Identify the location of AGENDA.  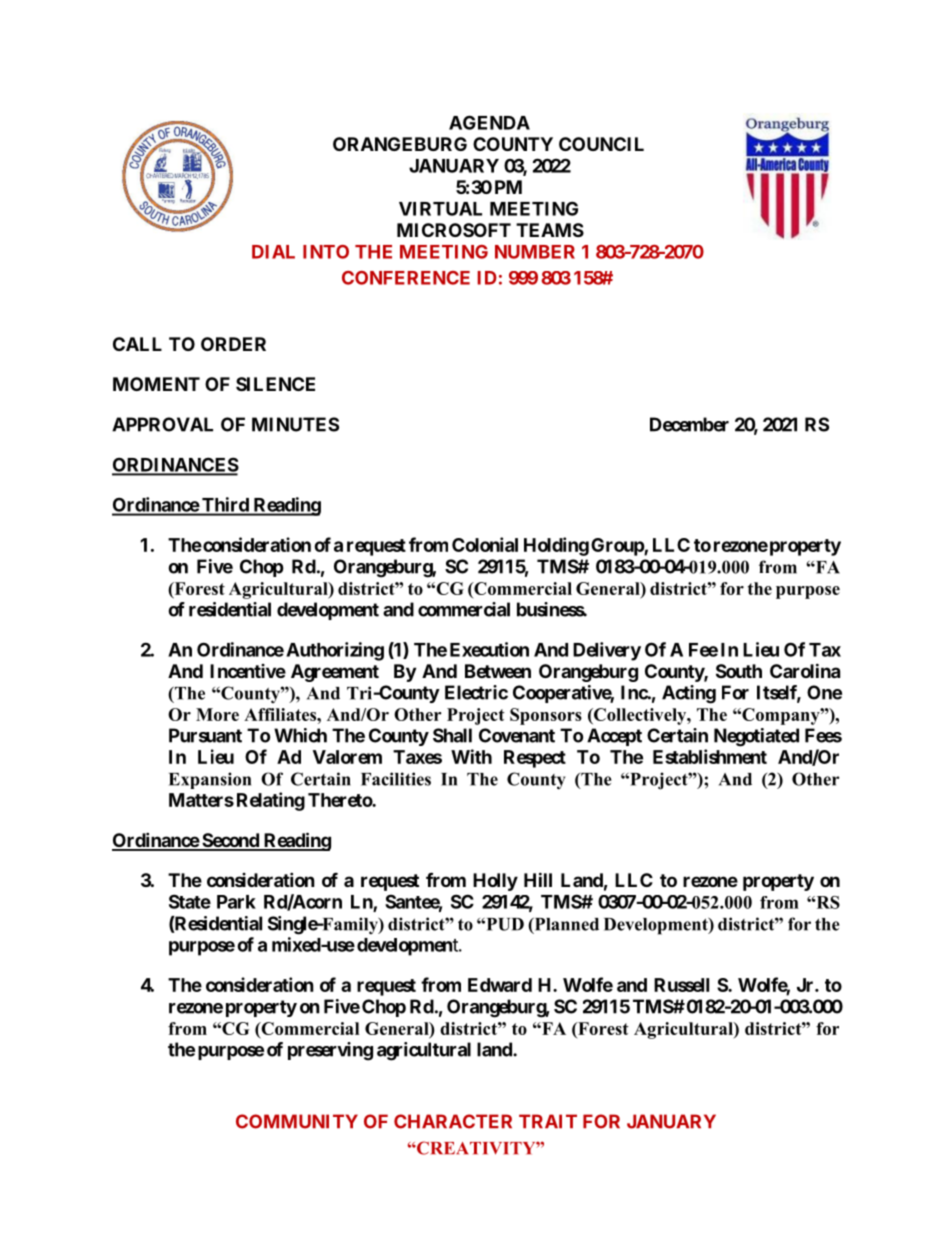
(489, 122).
